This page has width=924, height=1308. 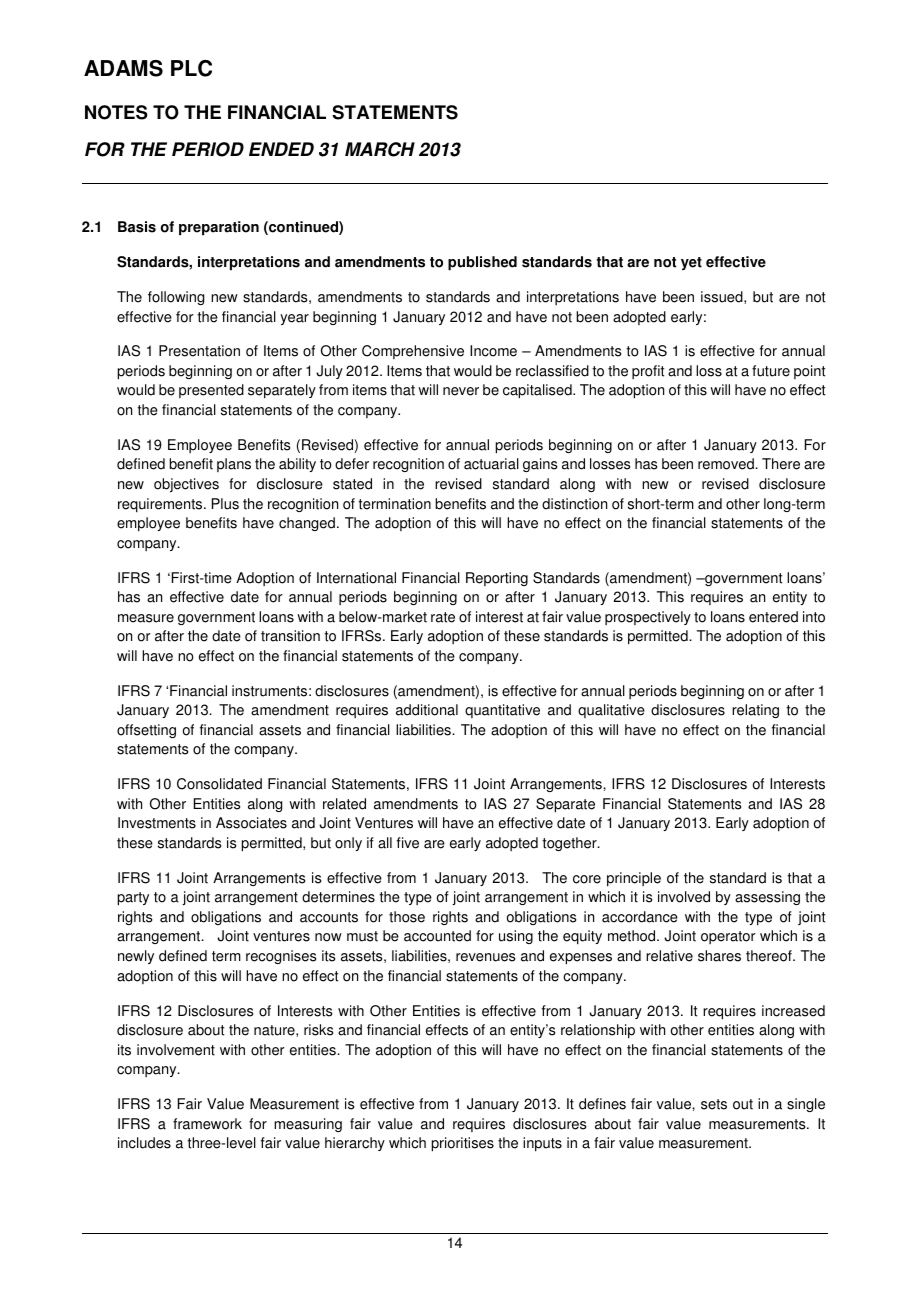 What do you see at coordinates (493, 351) in the page?
I see `Income` at bounding box center [493, 351].
